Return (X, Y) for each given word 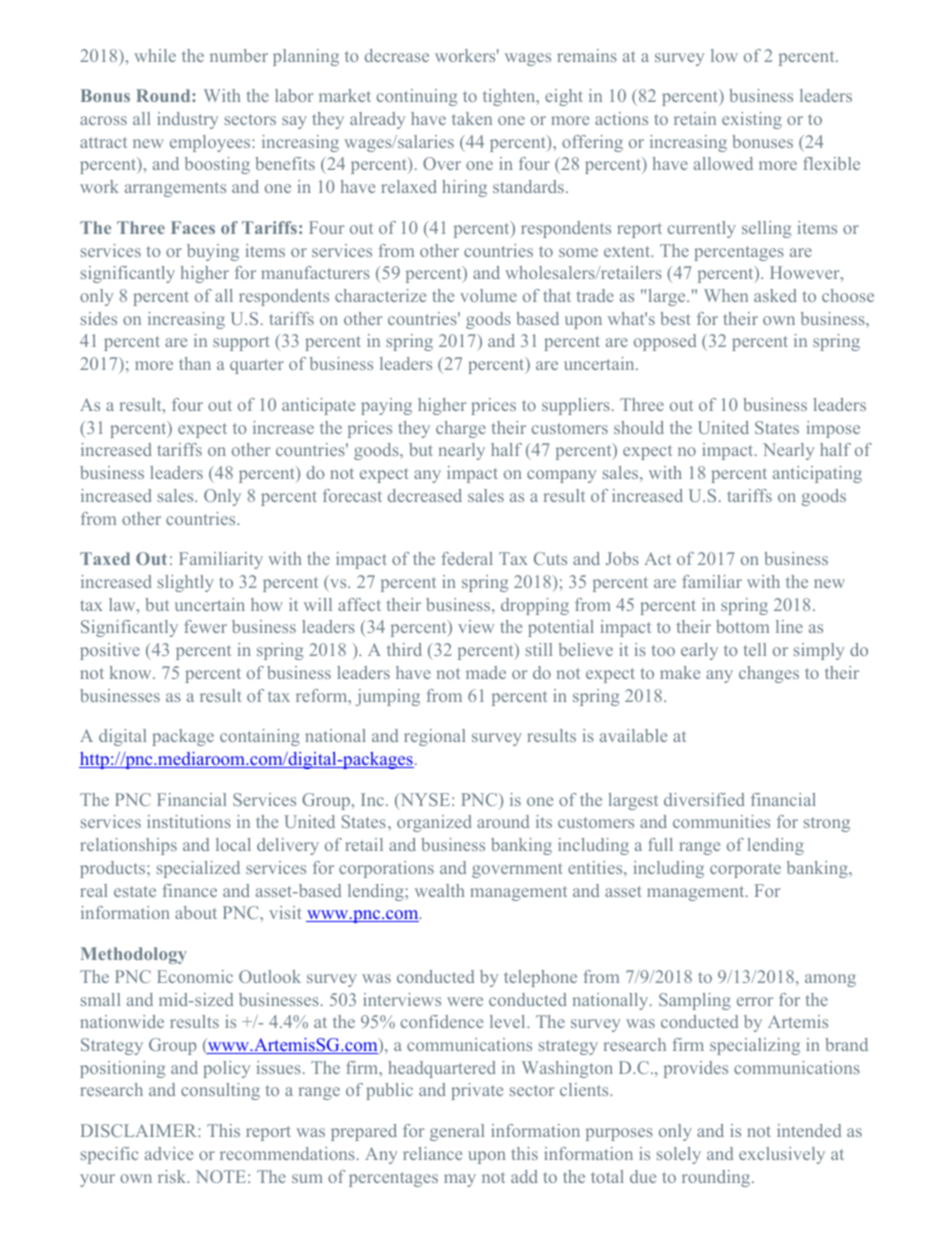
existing (752, 120)
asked (775, 295)
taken (472, 118)
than (195, 363)
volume (488, 295)
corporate (745, 870)
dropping (535, 606)
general (457, 1132)
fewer (205, 626)
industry (187, 120)
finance (189, 890)
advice (169, 1153)
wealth (440, 890)
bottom (742, 626)
